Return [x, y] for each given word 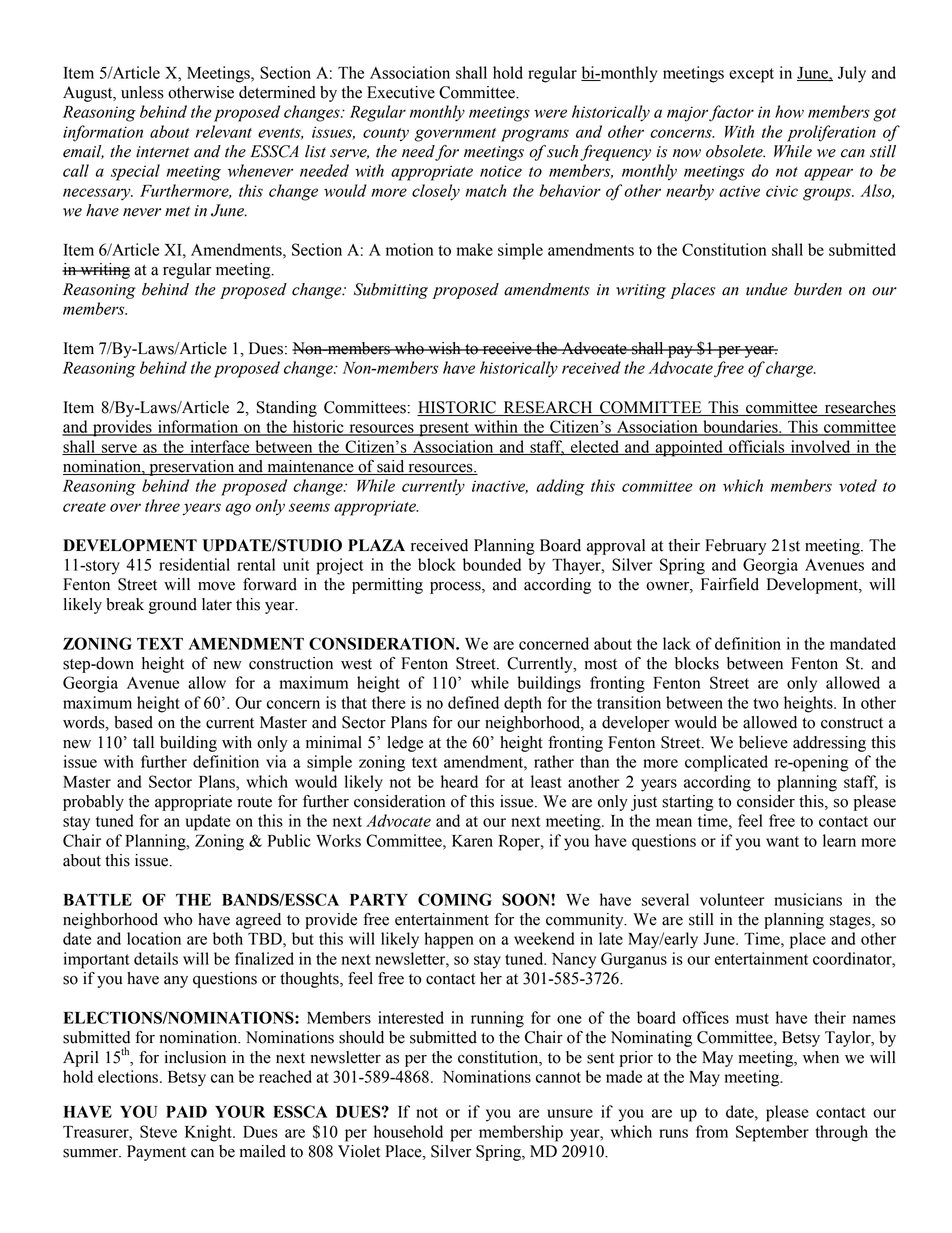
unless [142, 92]
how [789, 111]
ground [173, 606]
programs [535, 135]
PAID [186, 1112]
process [456, 588]
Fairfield [730, 584]
